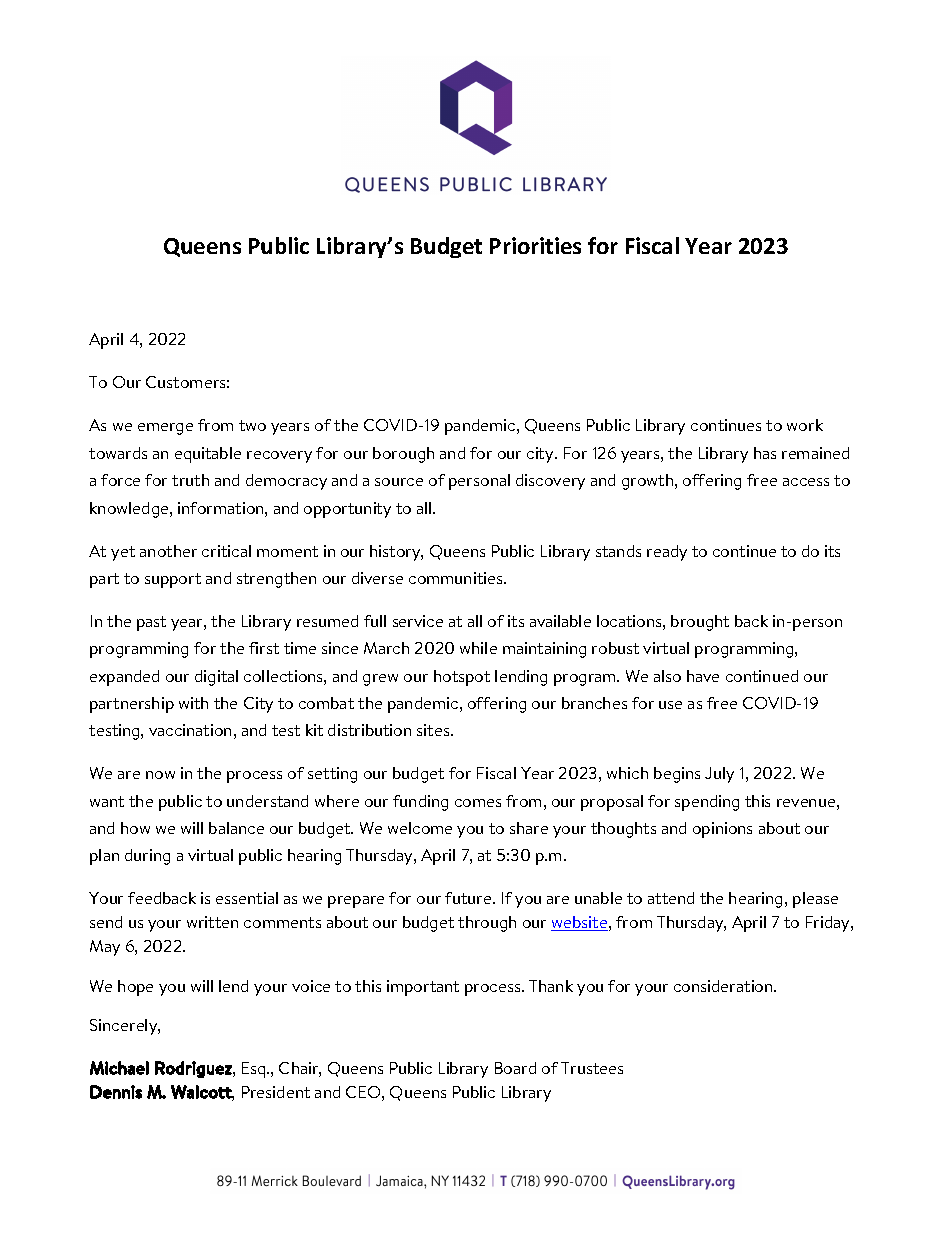 This image has height=1233, width=952. Describe the element at coordinates (190, 480) in the image. I see `truth` at that location.
